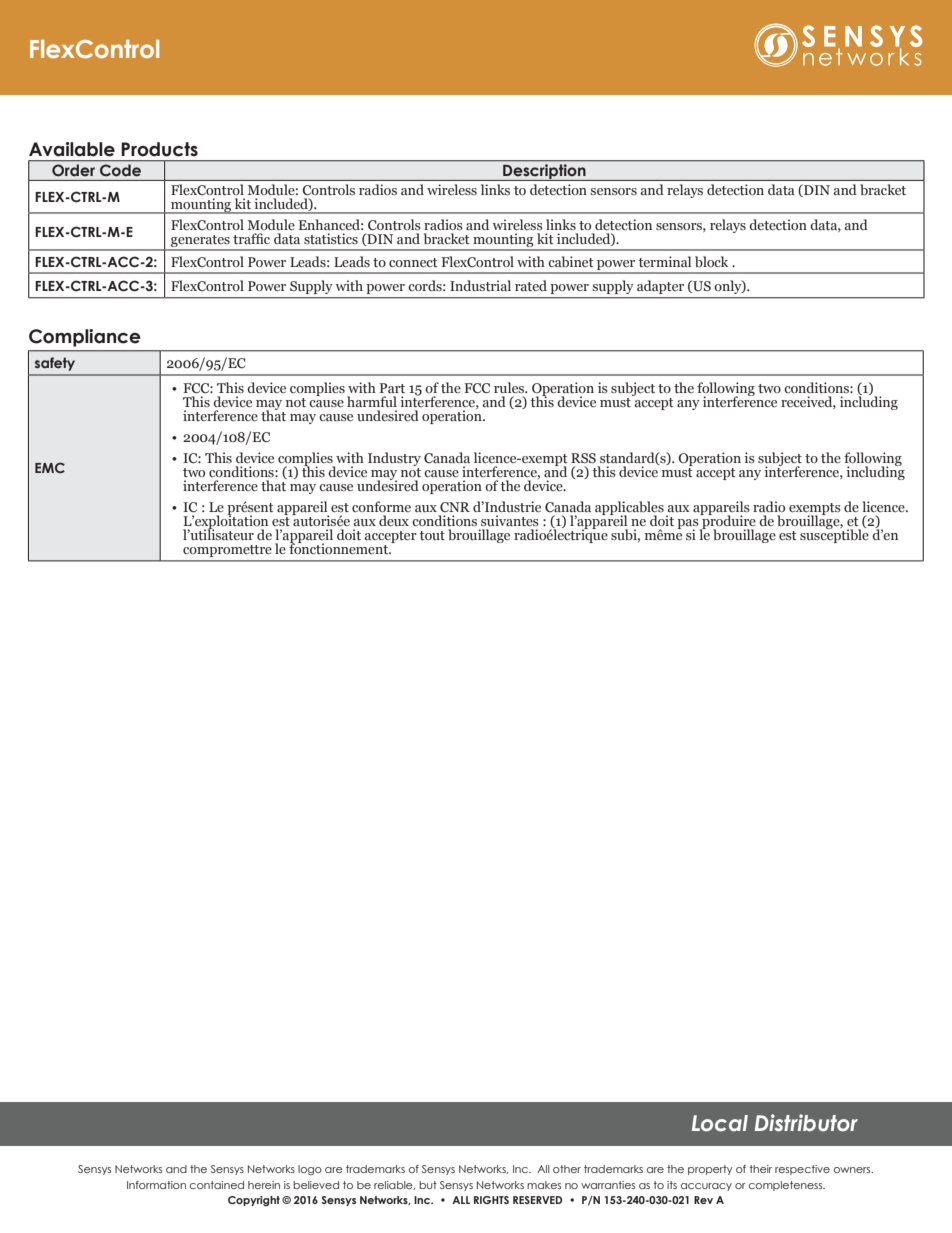 The width and height of the screenshot is (952, 1233). I want to click on Industry, so click(394, 459).
